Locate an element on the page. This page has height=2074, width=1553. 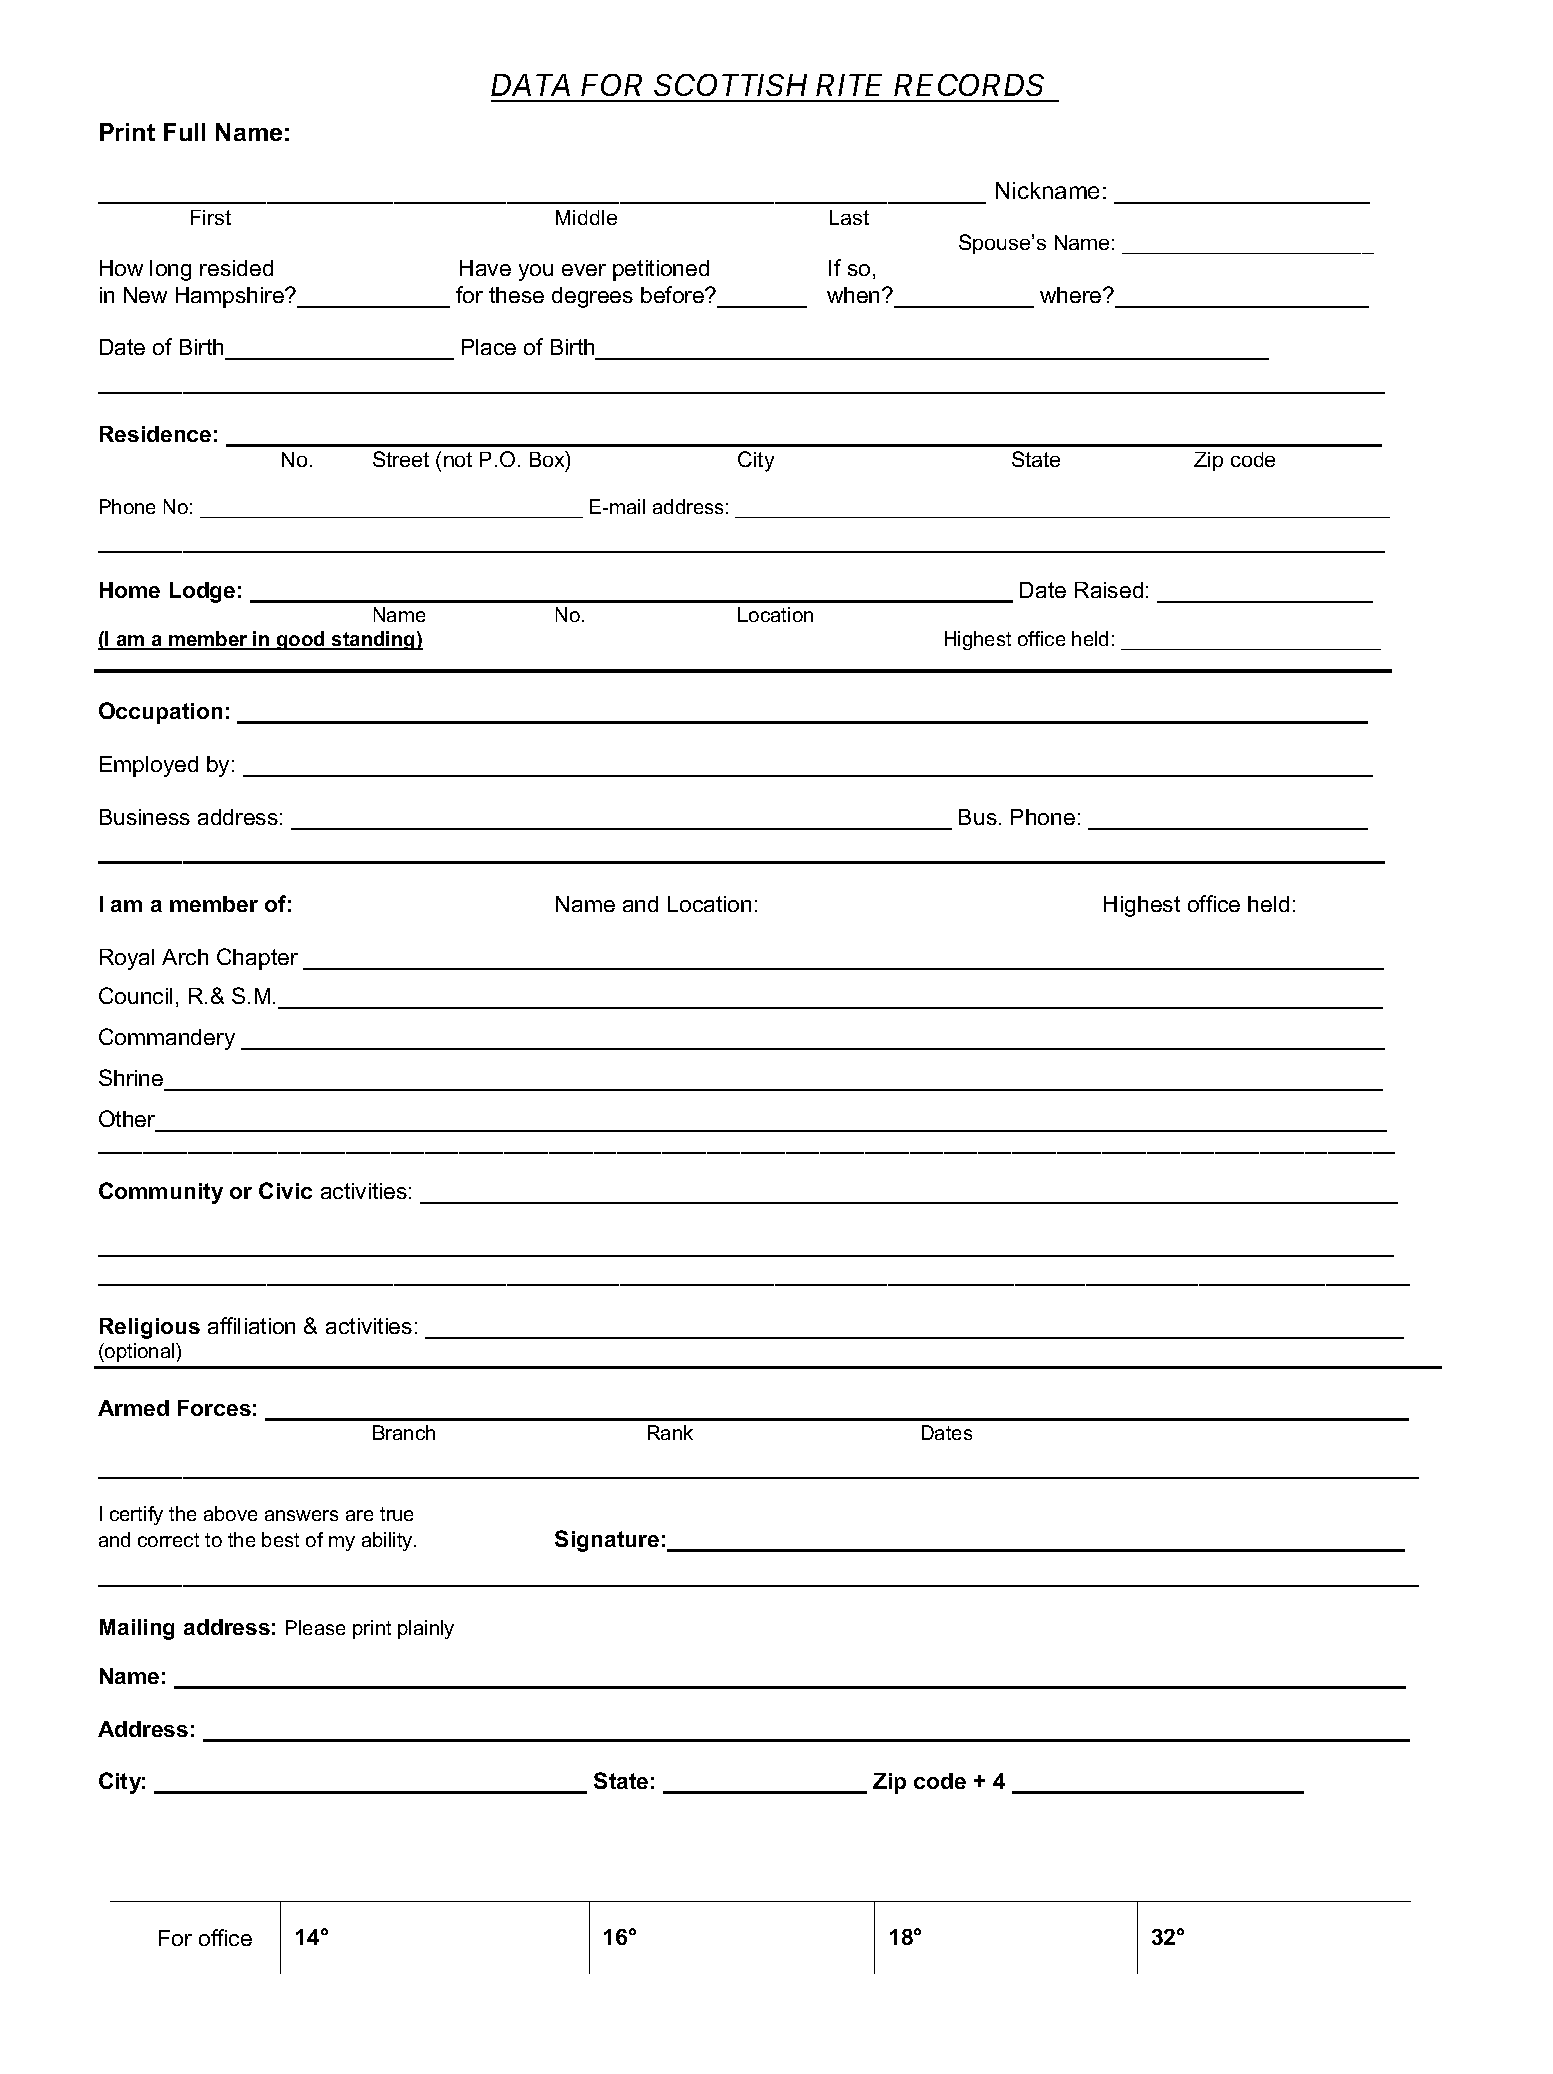
true is located at coordinates (396, 1514).
